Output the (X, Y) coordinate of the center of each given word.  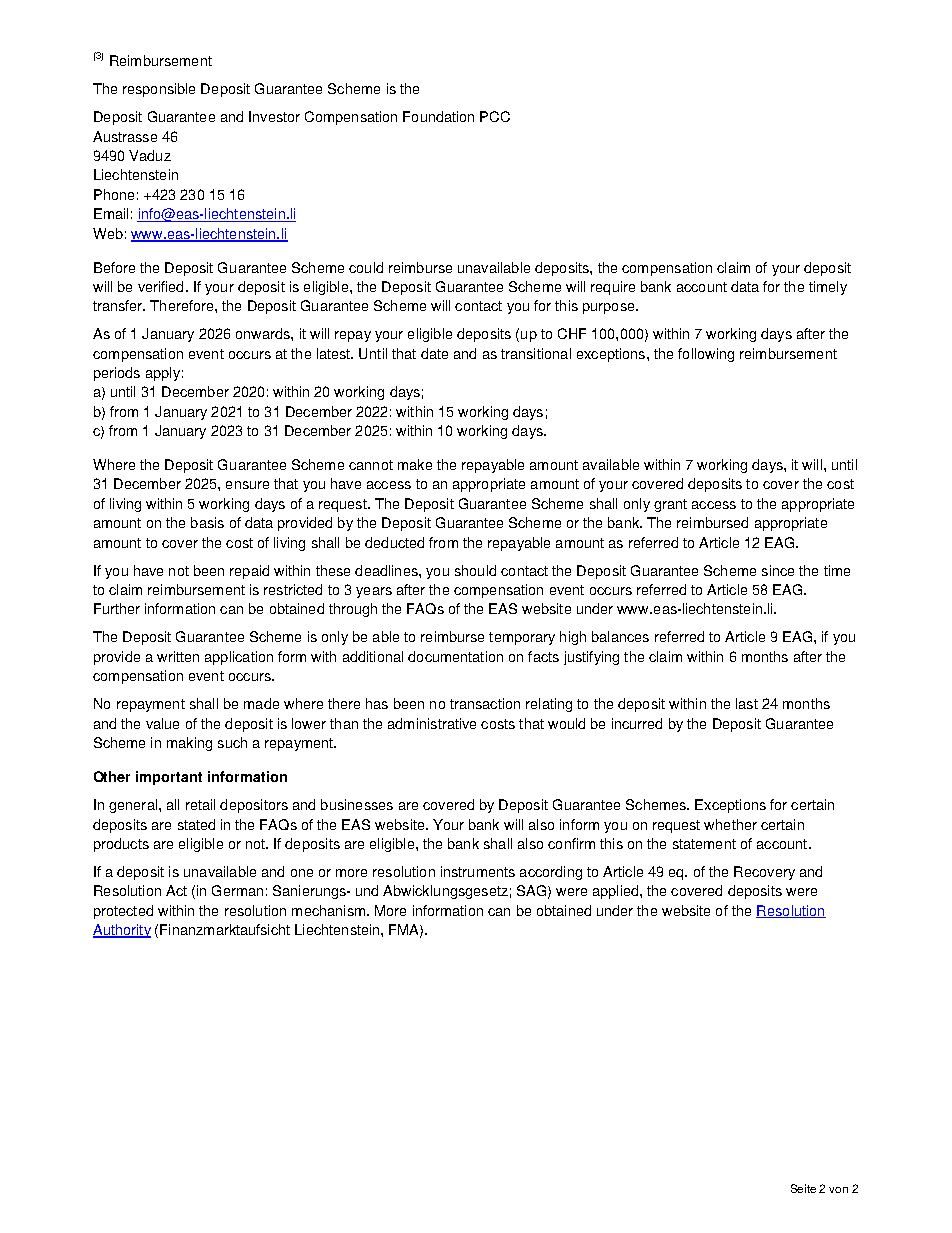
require (613, 288)
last (747, 703)
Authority (122, 931)
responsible (159, 90)
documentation (455, 656)
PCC (495, 116)
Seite (803, 1188)
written (178, 656)
